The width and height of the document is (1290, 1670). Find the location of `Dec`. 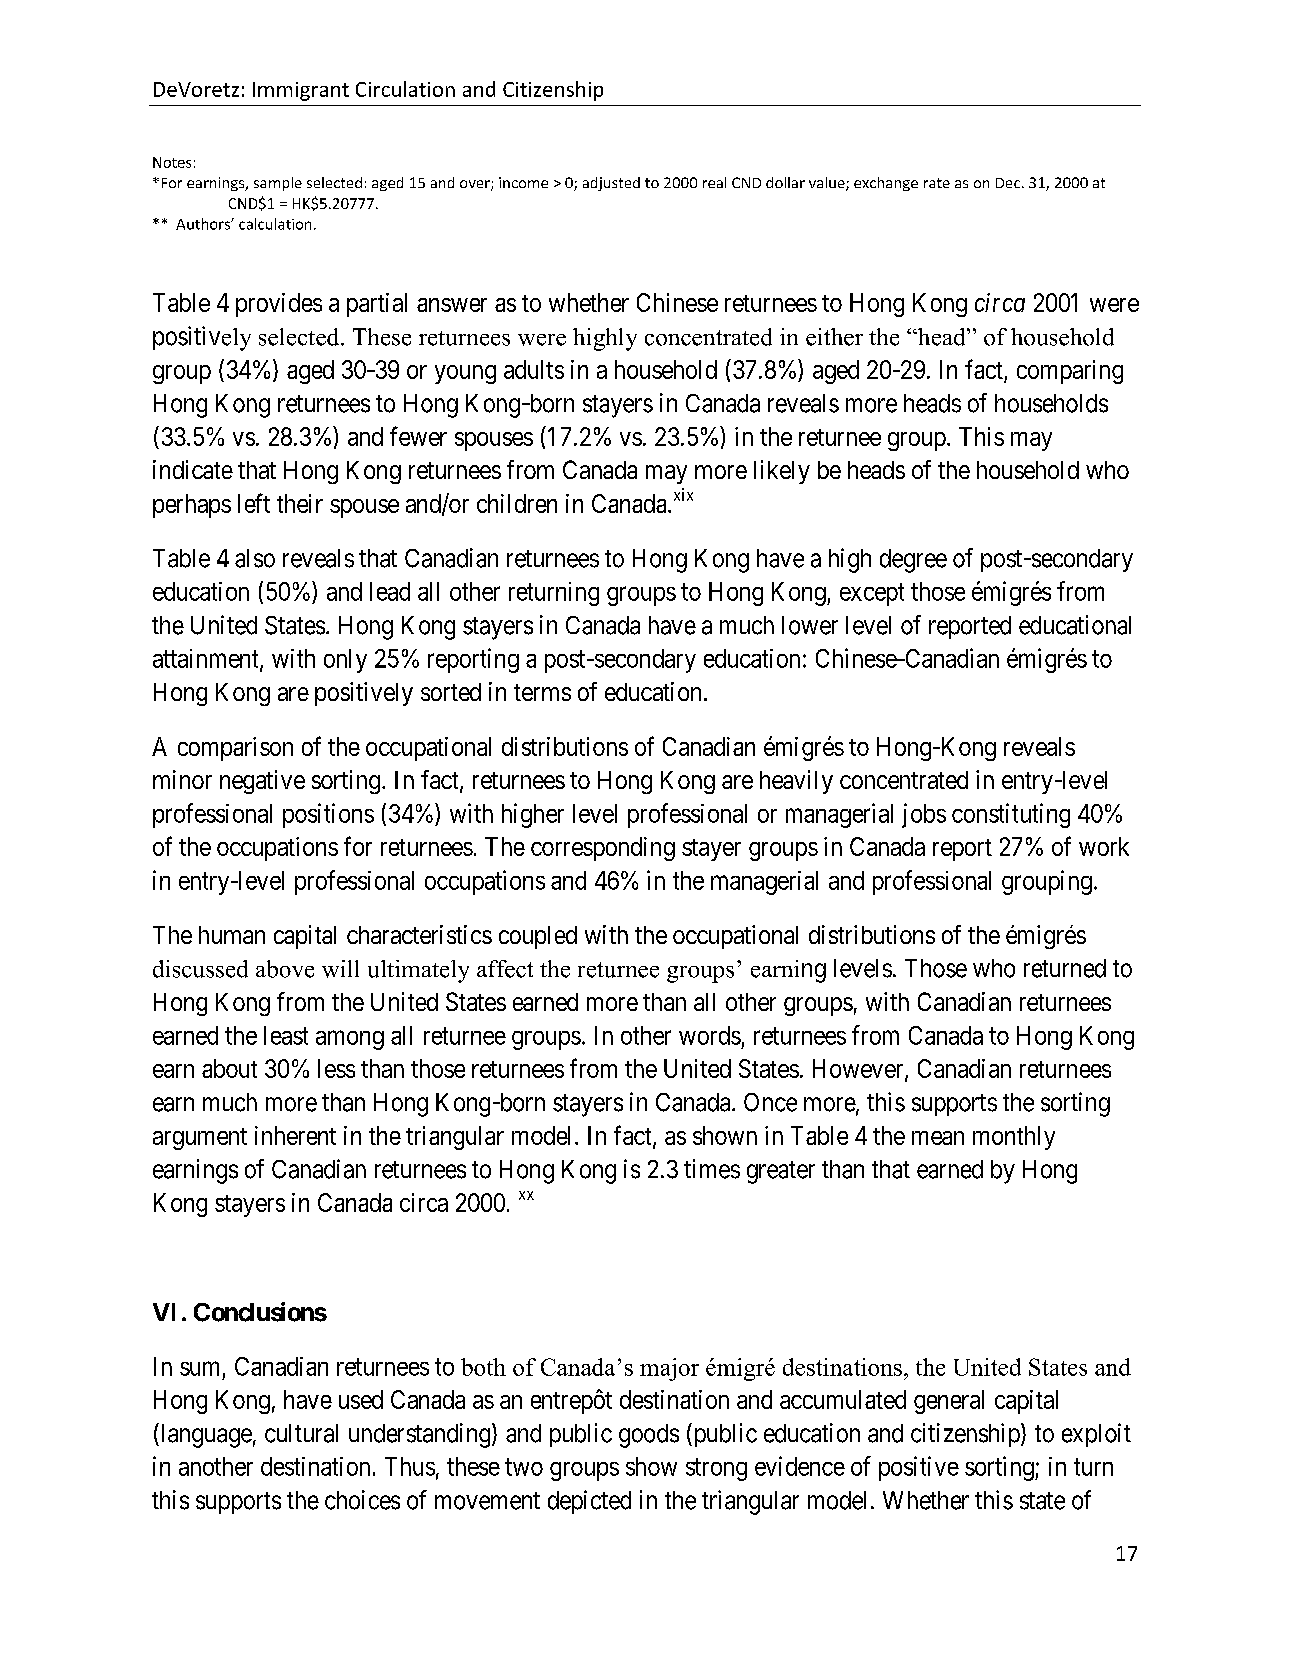

Dec is located at coordinates (1008, 183).
